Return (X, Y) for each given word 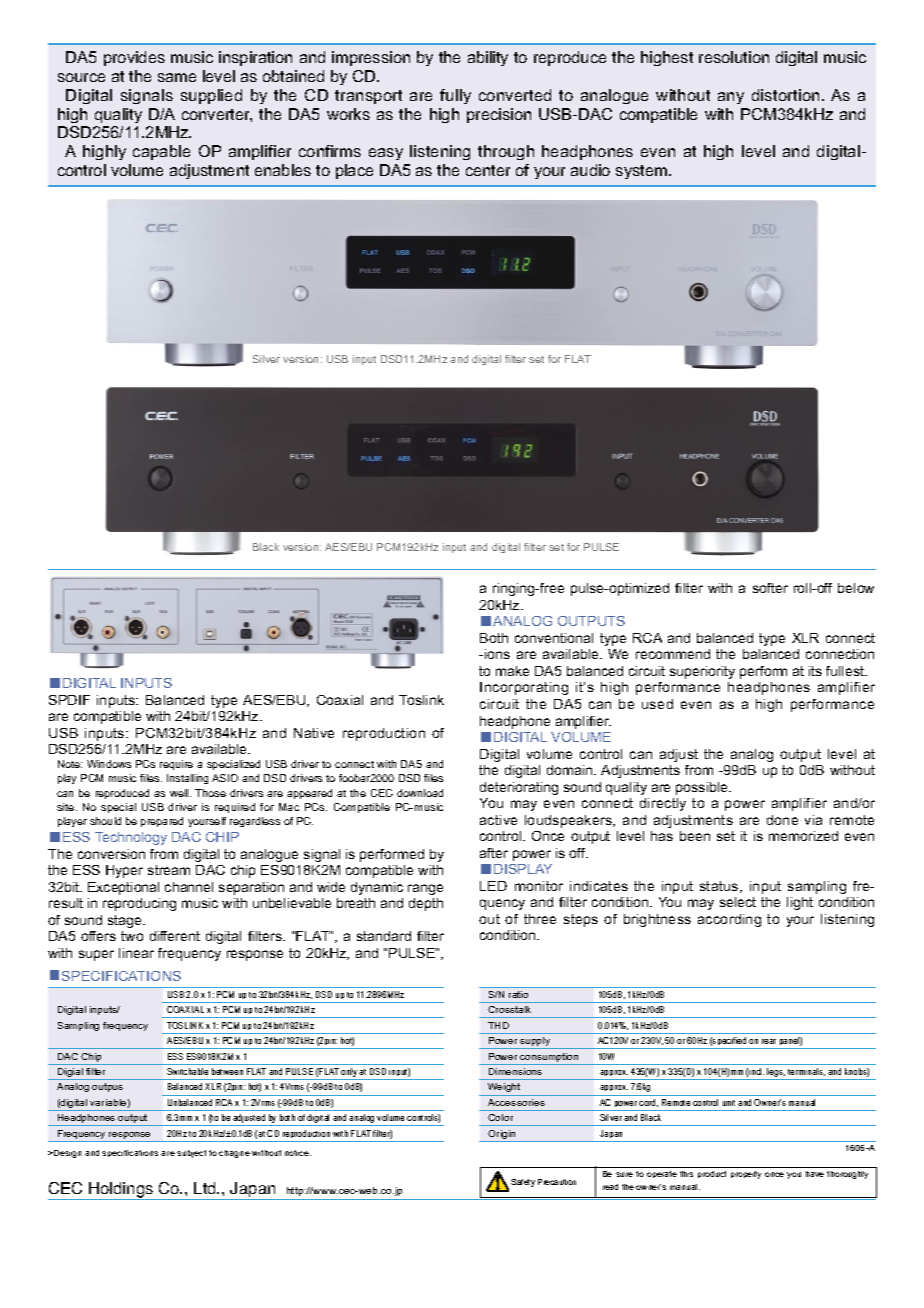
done (782, 820)
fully (455, 96)
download (420, 793)
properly (746, 1175)
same (177, 77)
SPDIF (69, 700)
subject (191, 1154)
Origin (502, 1136)
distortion (785, 95)
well (180, 793)
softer (770, 588)
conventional (554, 638)
